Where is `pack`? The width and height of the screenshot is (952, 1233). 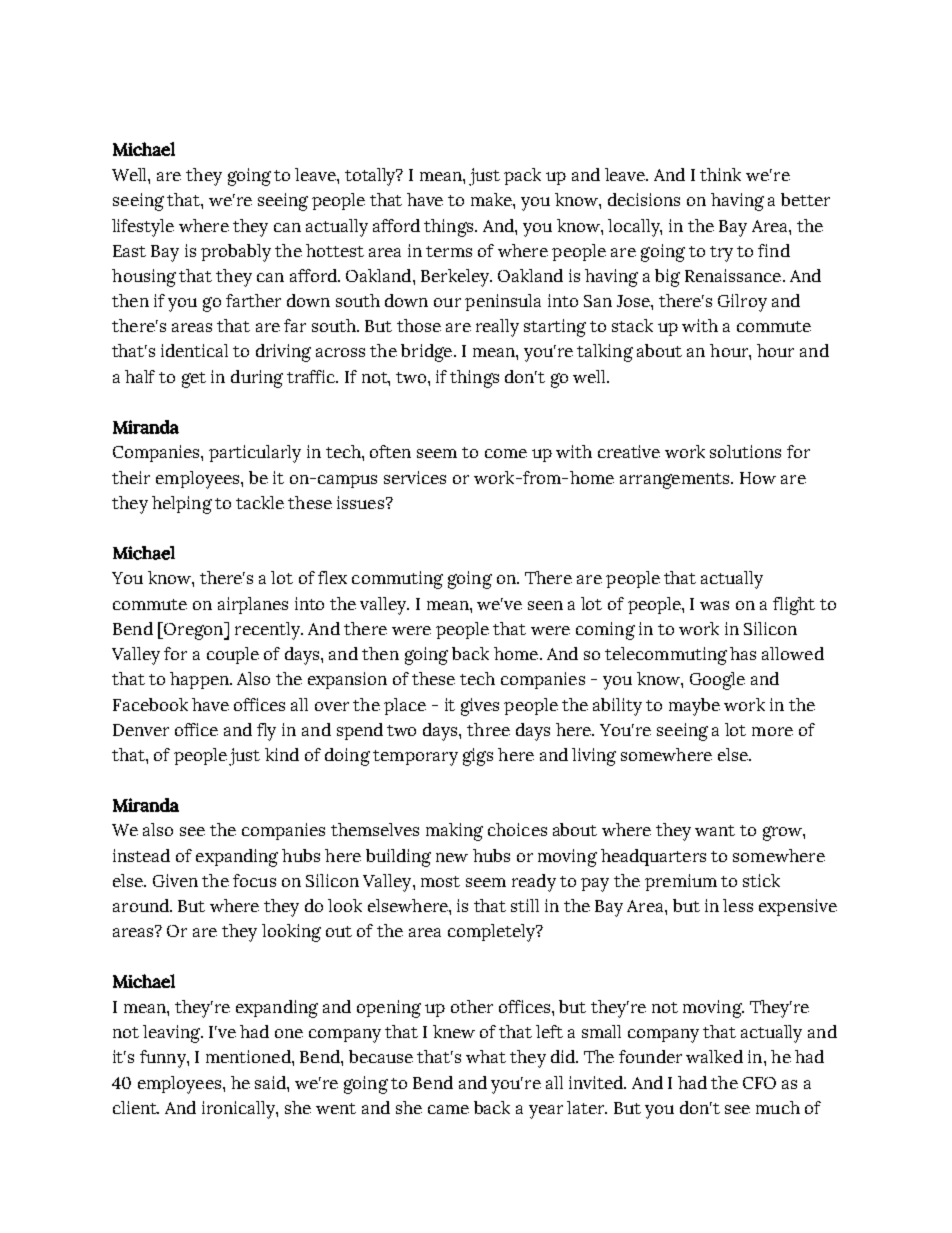 pack is located at coordinates (522, 176).
